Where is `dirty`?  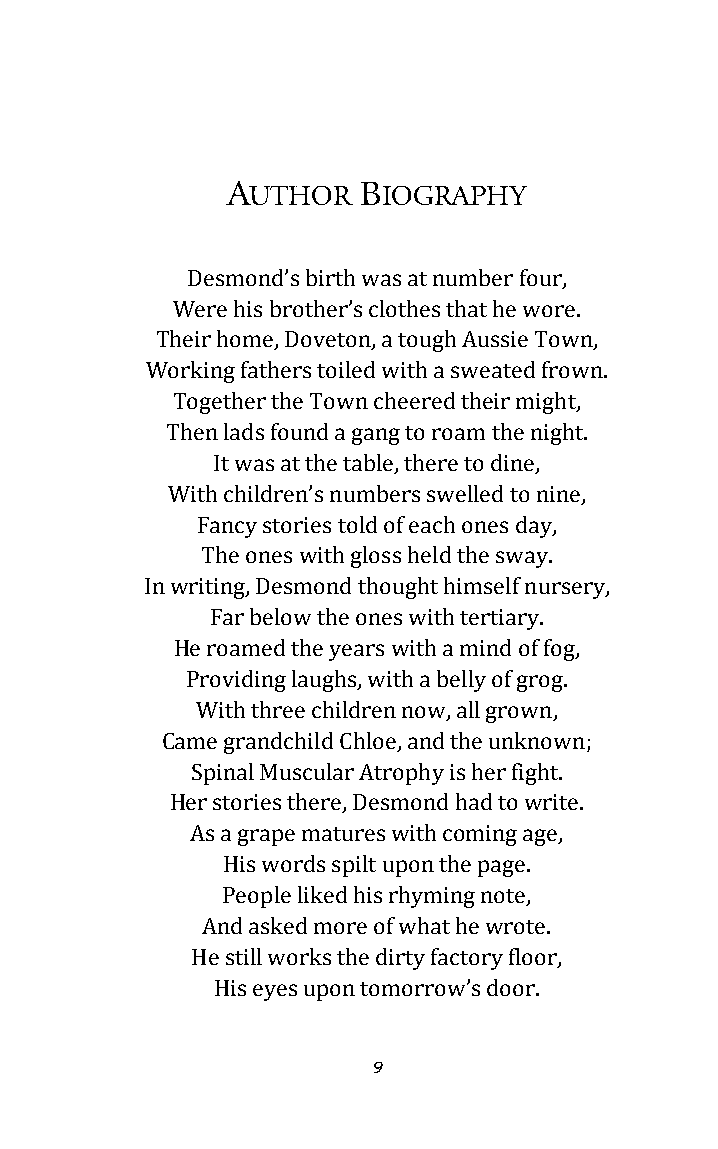 dirty is located at coordinates (400, 959).
